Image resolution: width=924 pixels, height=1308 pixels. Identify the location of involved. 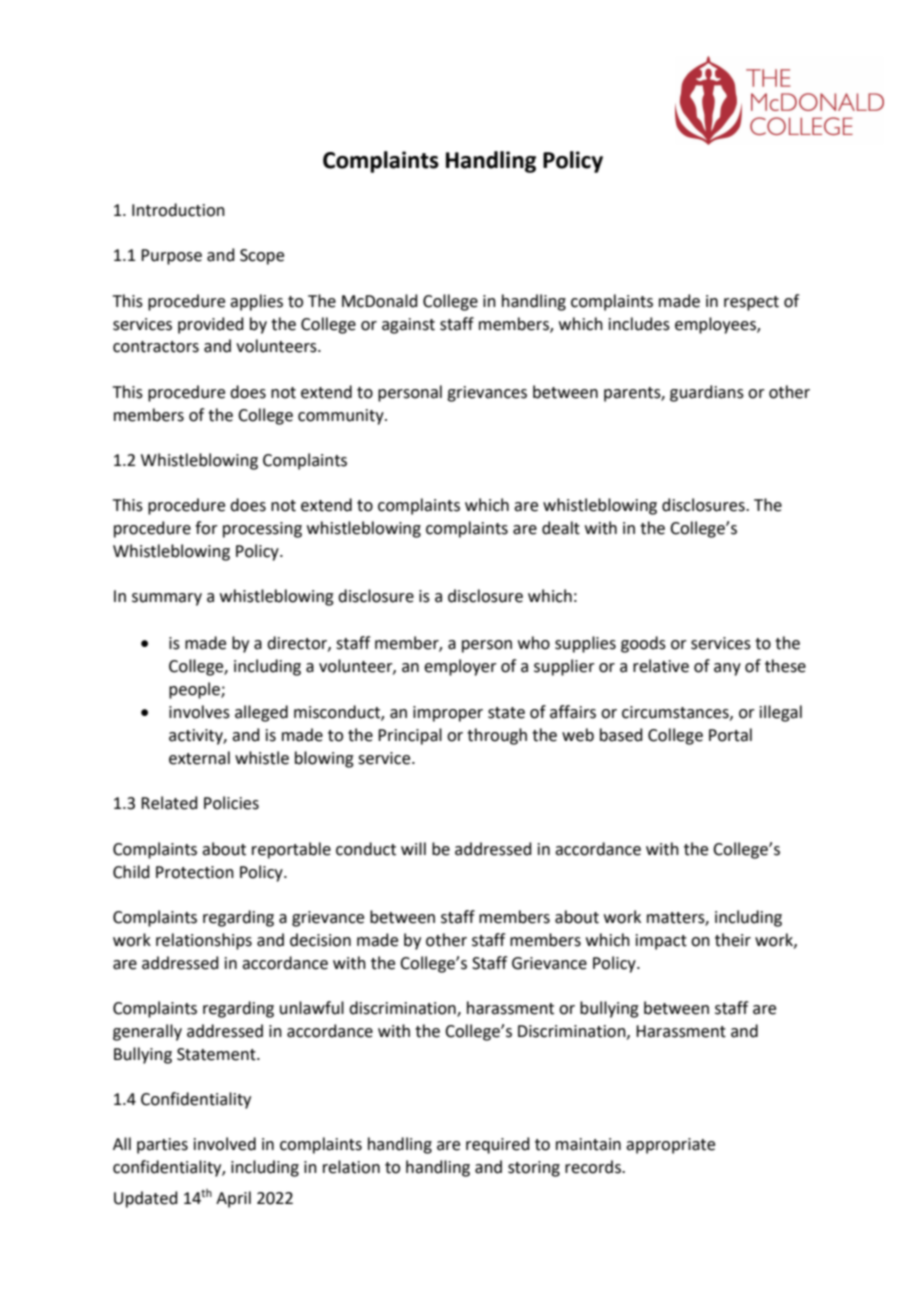
(225, 1144).
